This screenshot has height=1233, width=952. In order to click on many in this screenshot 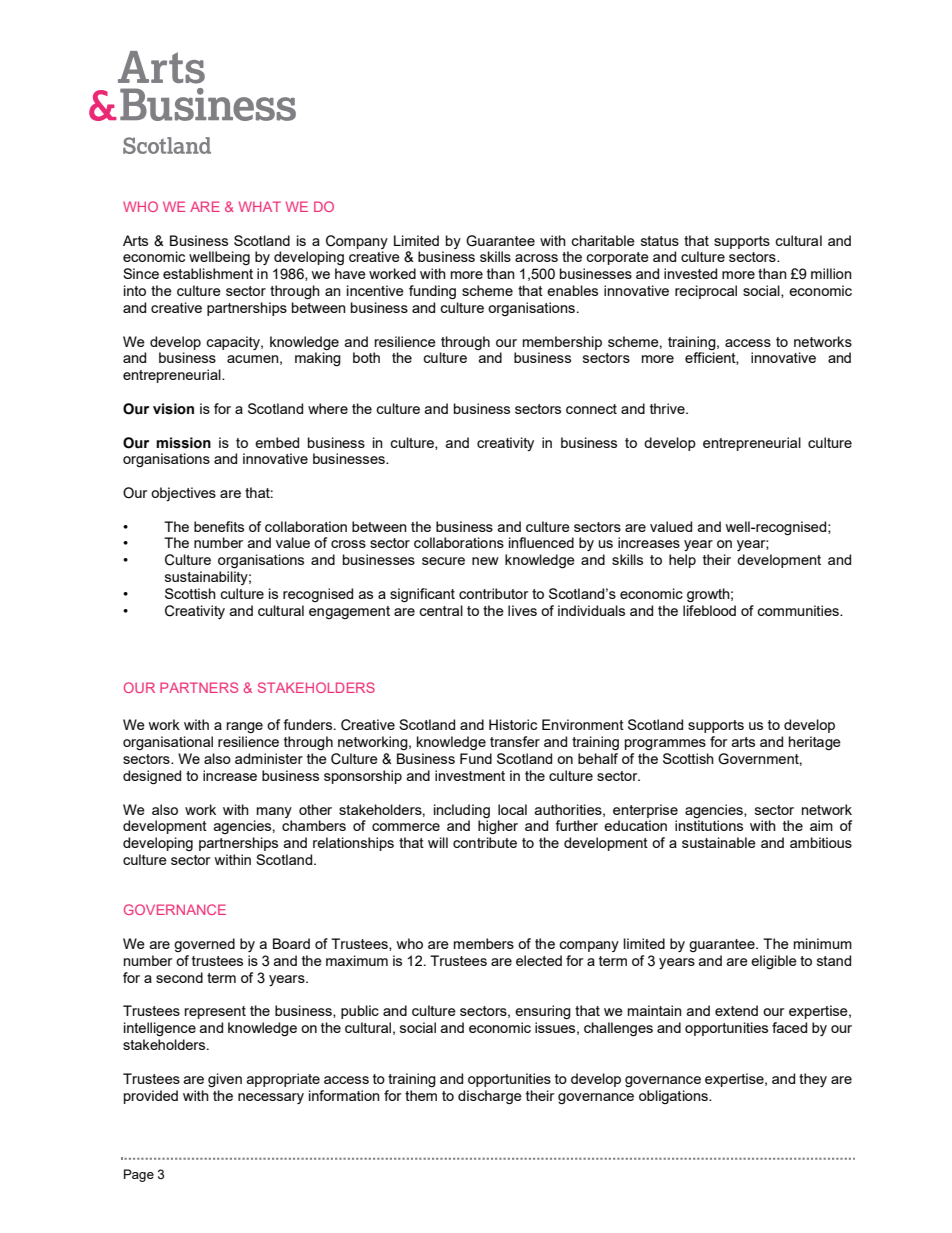, I will do `click(274, 812)`.
